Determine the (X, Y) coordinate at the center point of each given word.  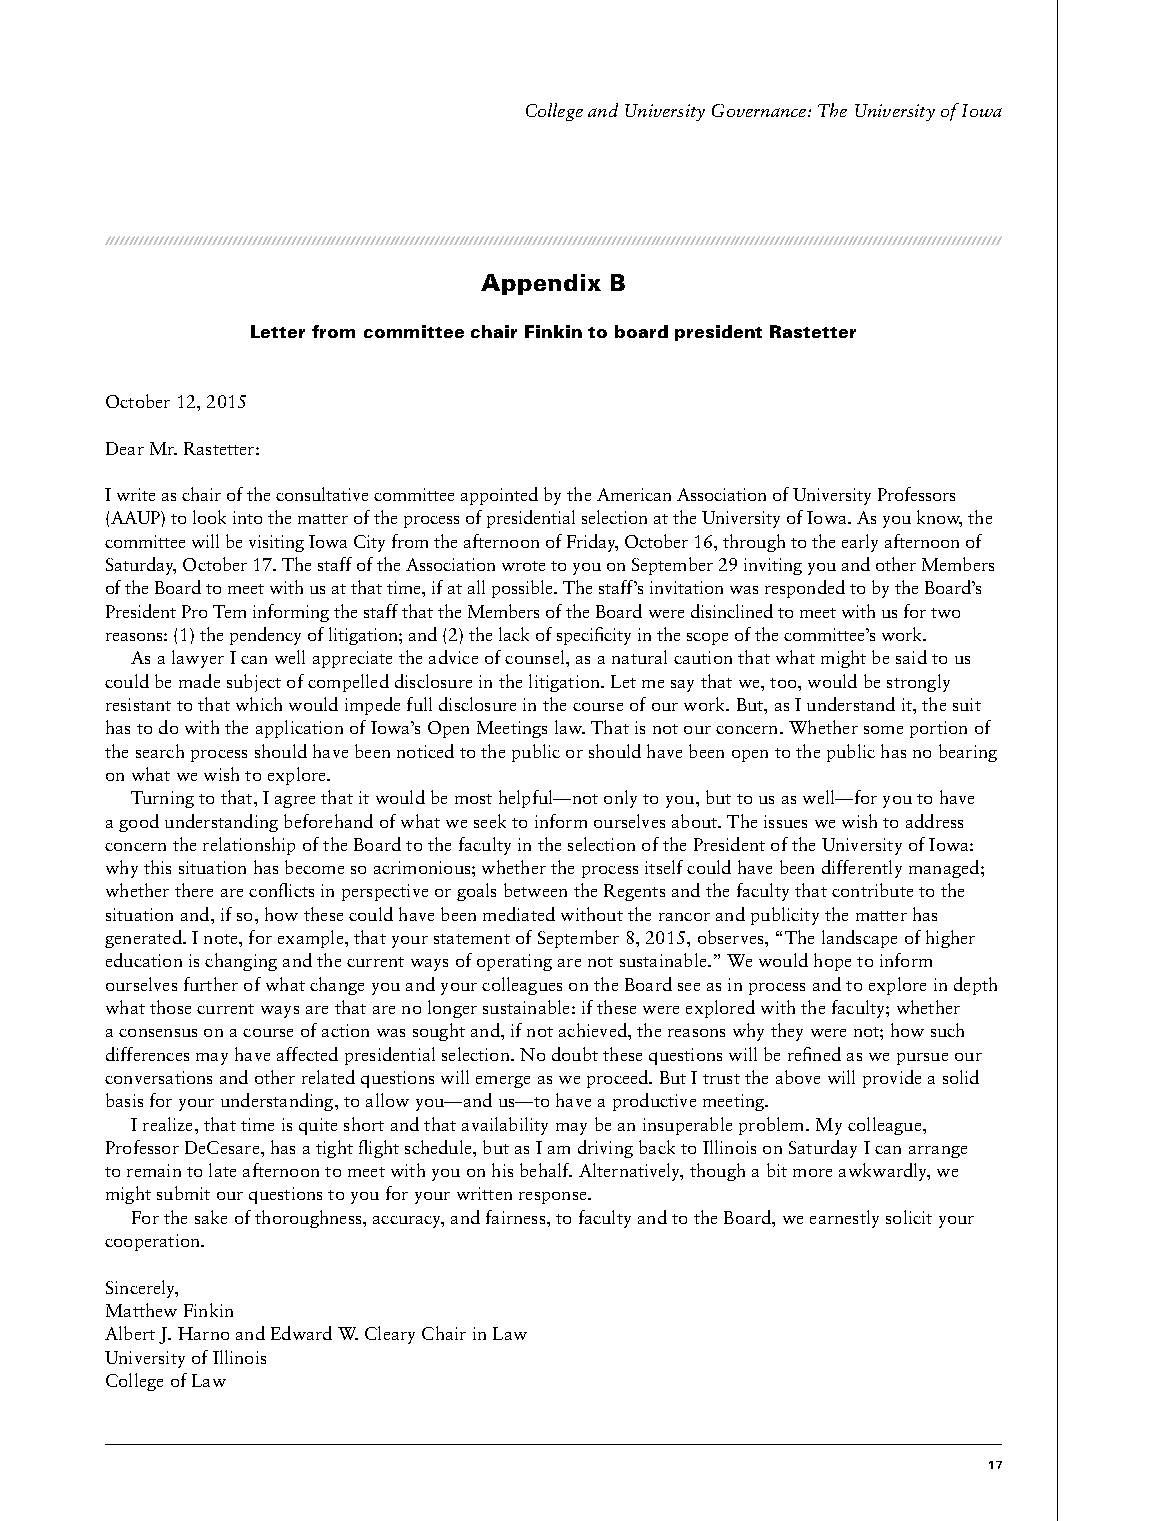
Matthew (141, 1310)
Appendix (541, 284)
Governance (760, 110)
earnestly (844, 1219)
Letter (278, 331)
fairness (517, 1217)
